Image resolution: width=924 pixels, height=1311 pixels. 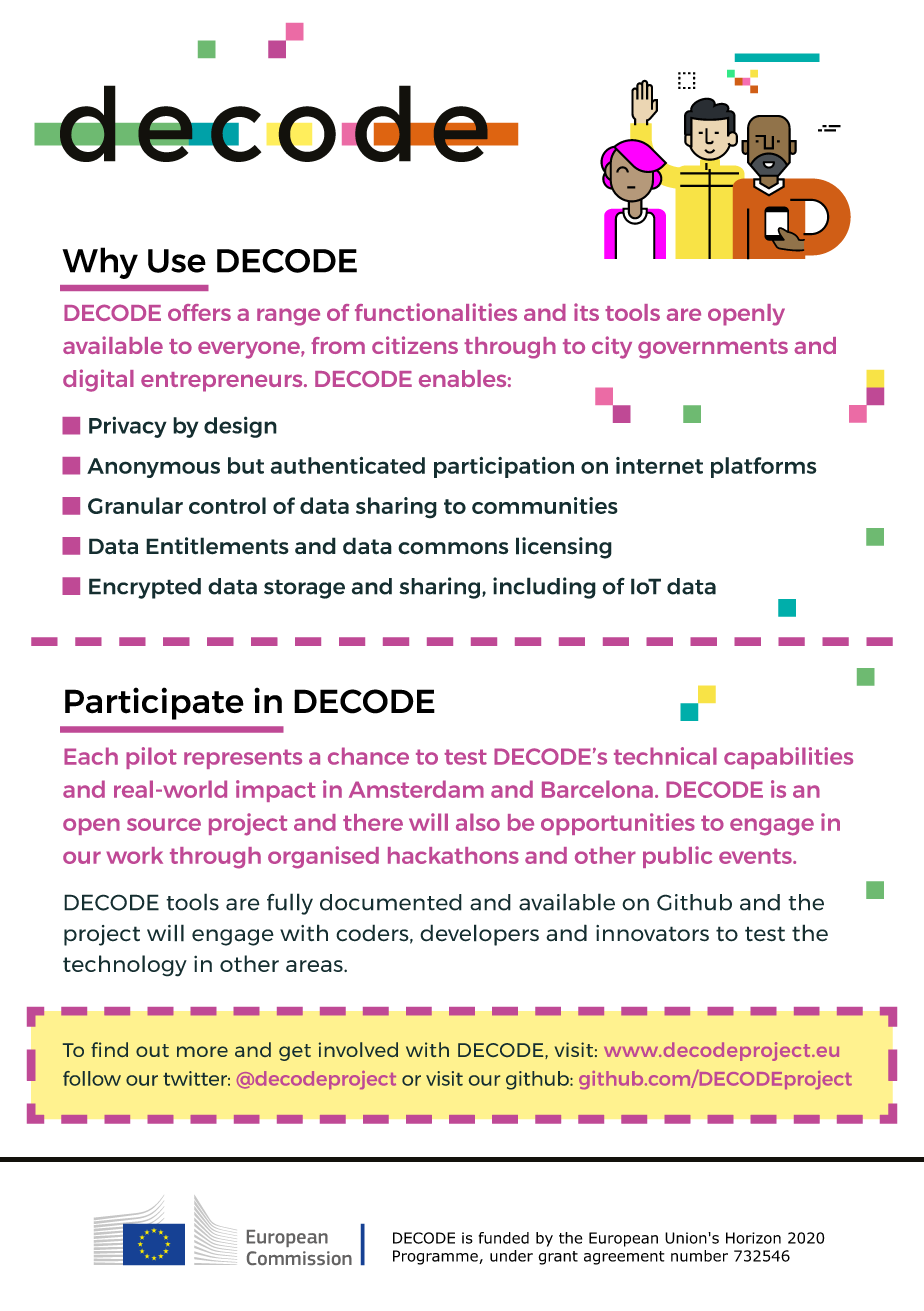 What do you see at coordinates (652, 933) in the screenshot?
I see `innovators` at bounding box center [652, 933].
